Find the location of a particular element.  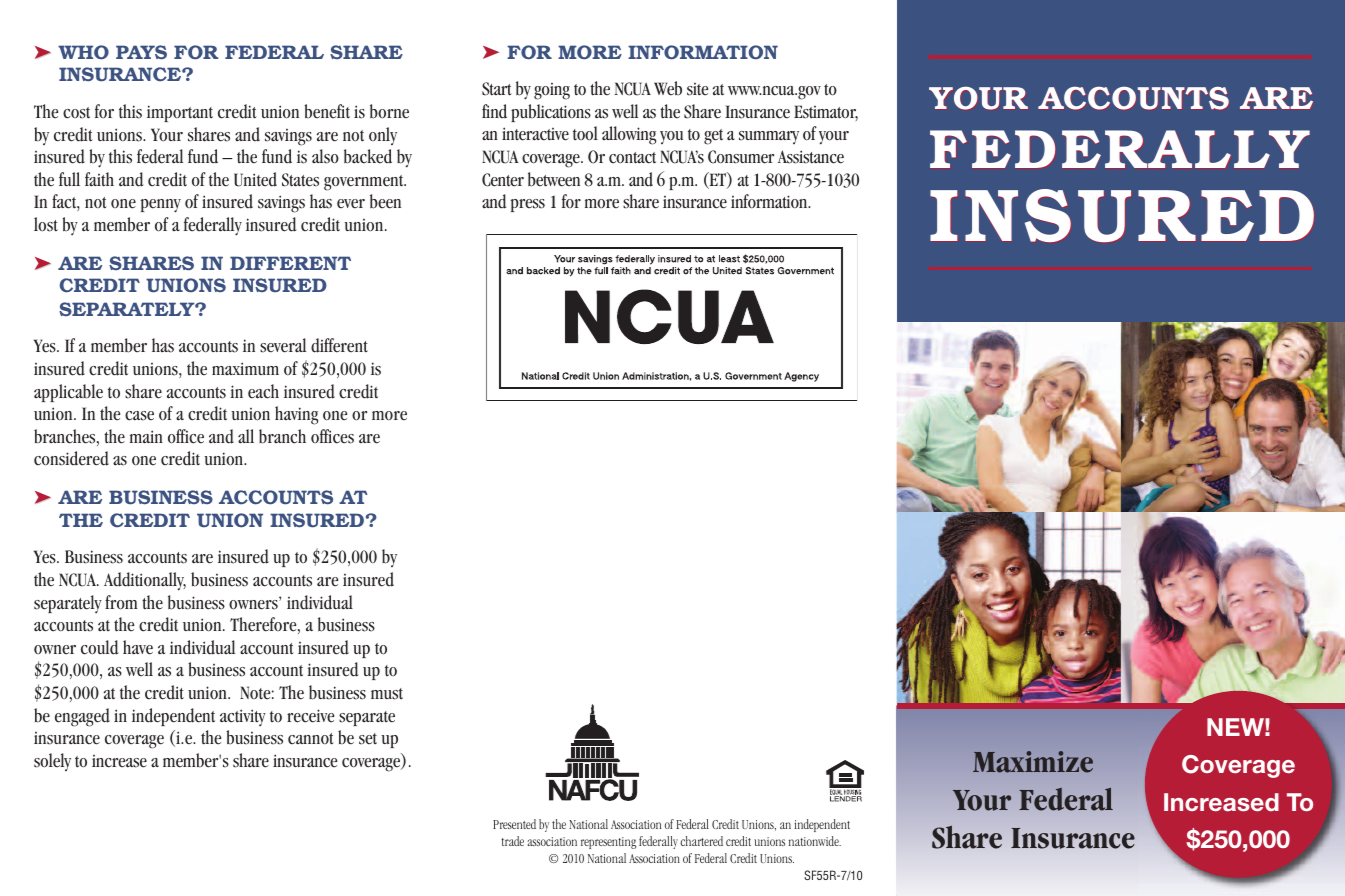

PAYS is located at coordinates (141, 52).
